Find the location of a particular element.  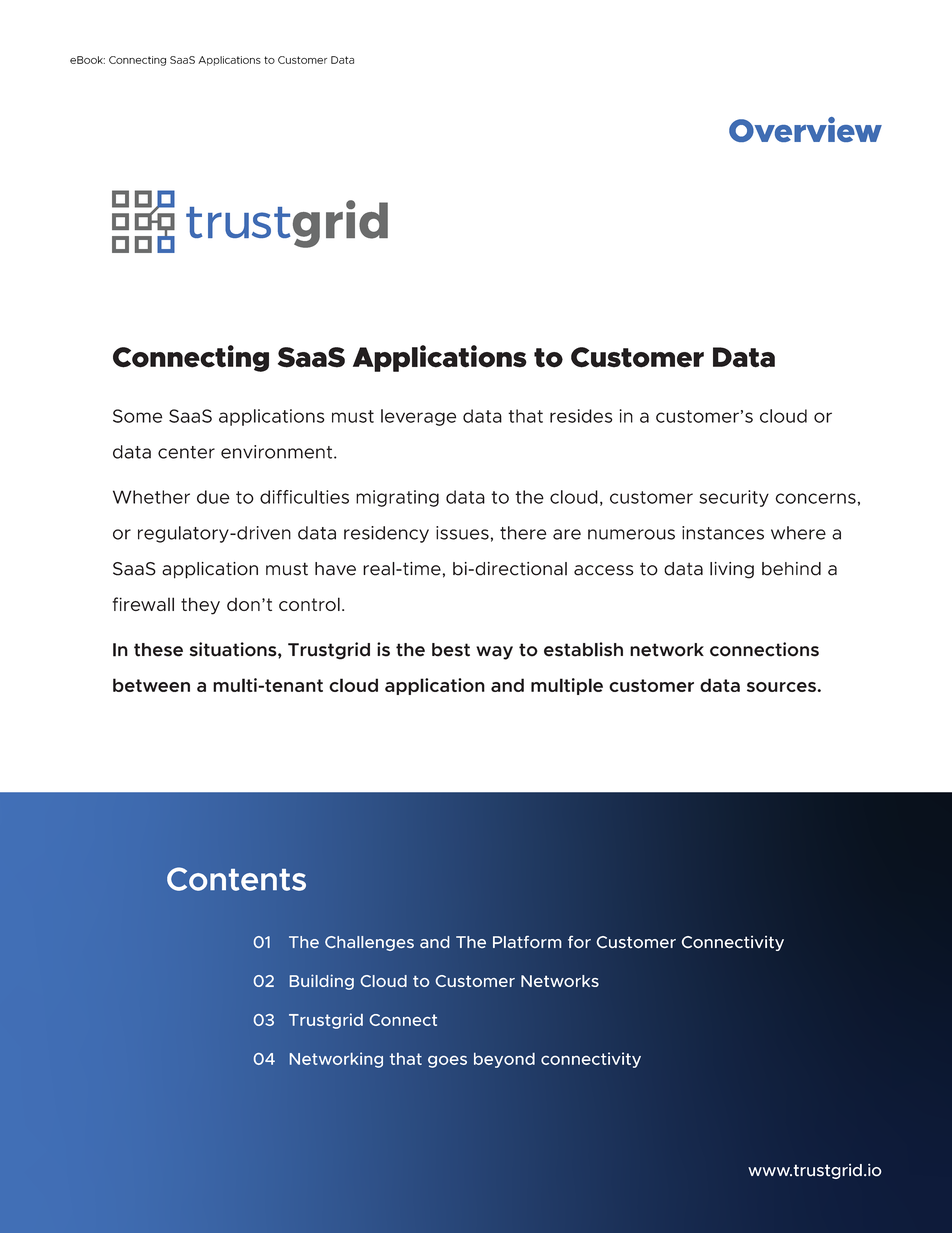

Overview is located at coordinates (805, 129).
